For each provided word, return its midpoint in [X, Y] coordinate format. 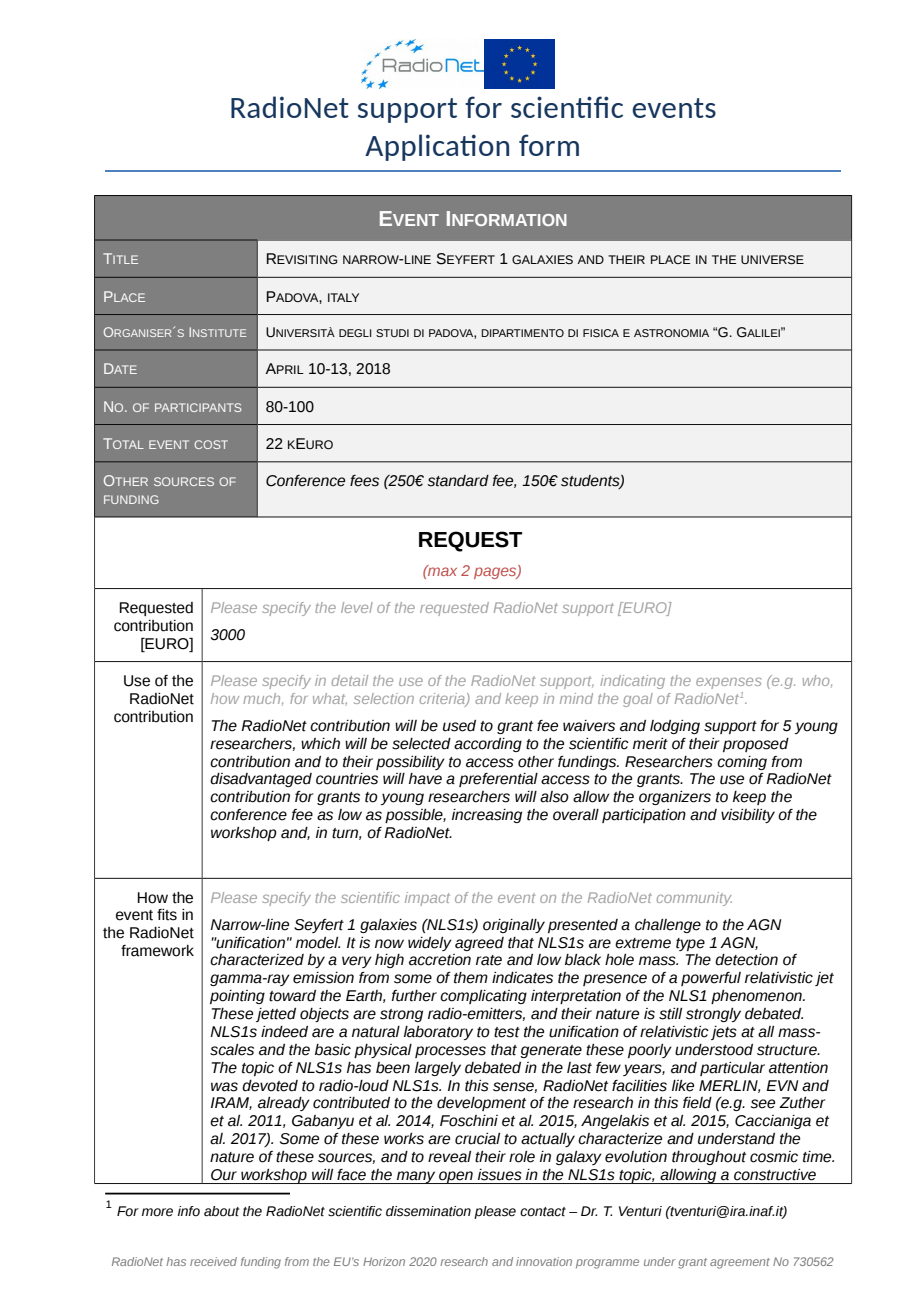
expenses [728, 683]
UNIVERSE [772, 260]
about [221, 1211]
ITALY [343, 297]
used [459, 726]
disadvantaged [261, 780]
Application [437, 147]
